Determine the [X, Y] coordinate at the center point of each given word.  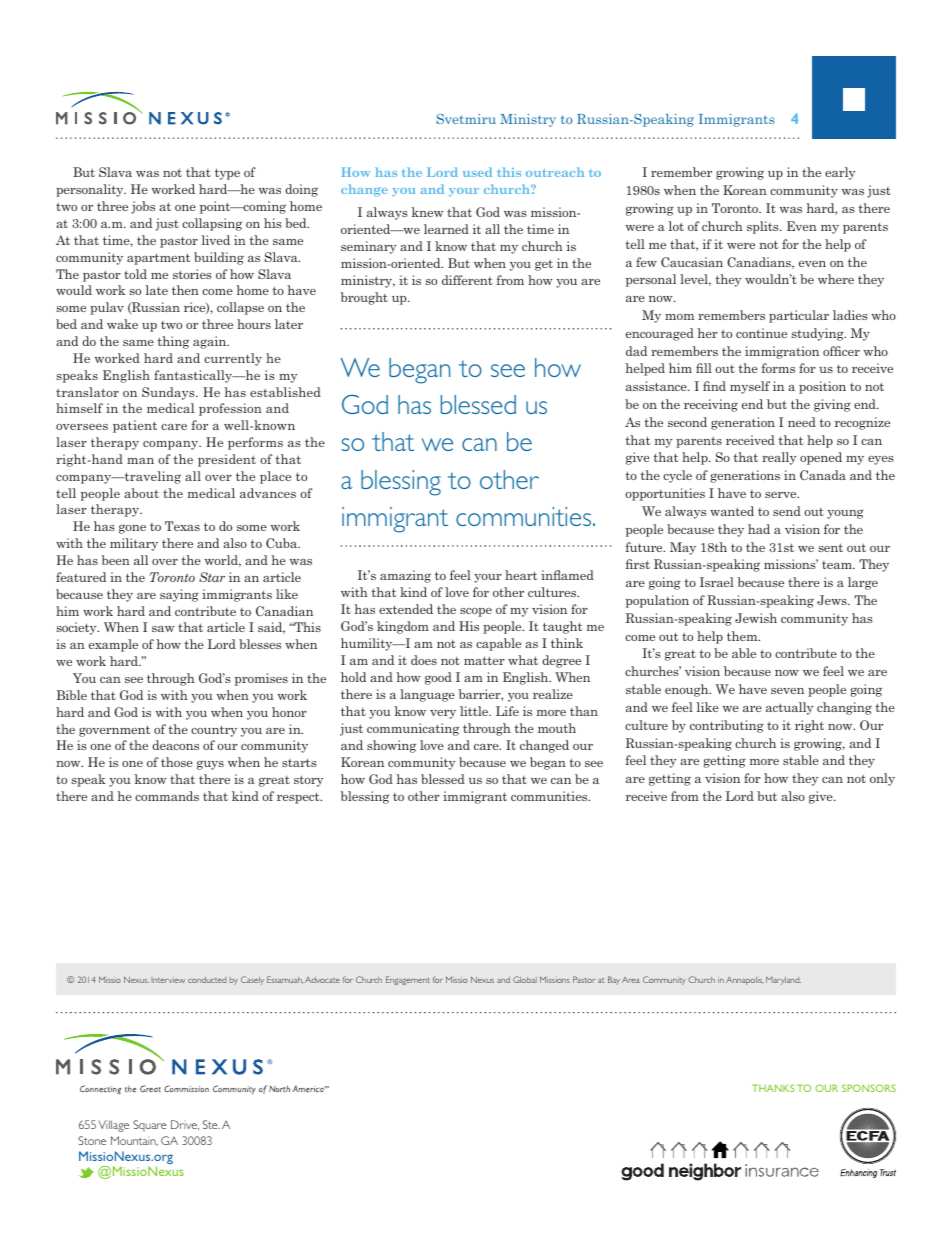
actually [789, 708]
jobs [143, 207]
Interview [168, 980]
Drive [185, 1125]
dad [636, 351]
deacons [175, 745]
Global [525, 979]
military [134, 544]
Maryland [783, 981]
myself [750, 387]
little [475, 711]
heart [521, 575]
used [477, 172]
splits [764, 227]
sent [830, 547]
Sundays [169, 393]
